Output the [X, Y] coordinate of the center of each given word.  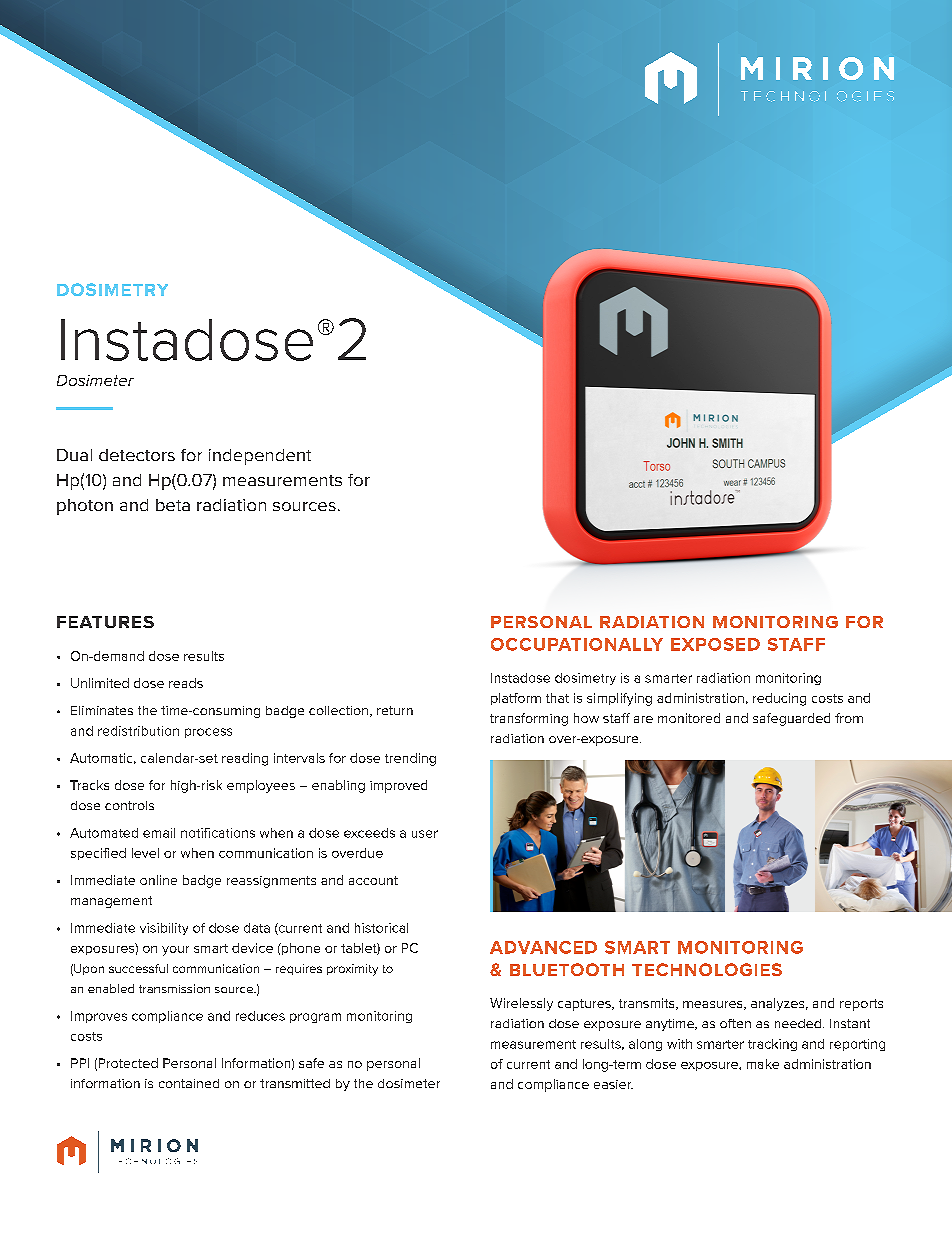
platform [516, 699]
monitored [689, 718]
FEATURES [105, 622]
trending [410, 759]
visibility [164, 929]
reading [245, 759]
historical [381, 928]
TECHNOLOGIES [707, 969]
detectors [137, 455]
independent [260, 457]
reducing [779, 699]
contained [189, 1083]
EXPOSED [715, 644]
